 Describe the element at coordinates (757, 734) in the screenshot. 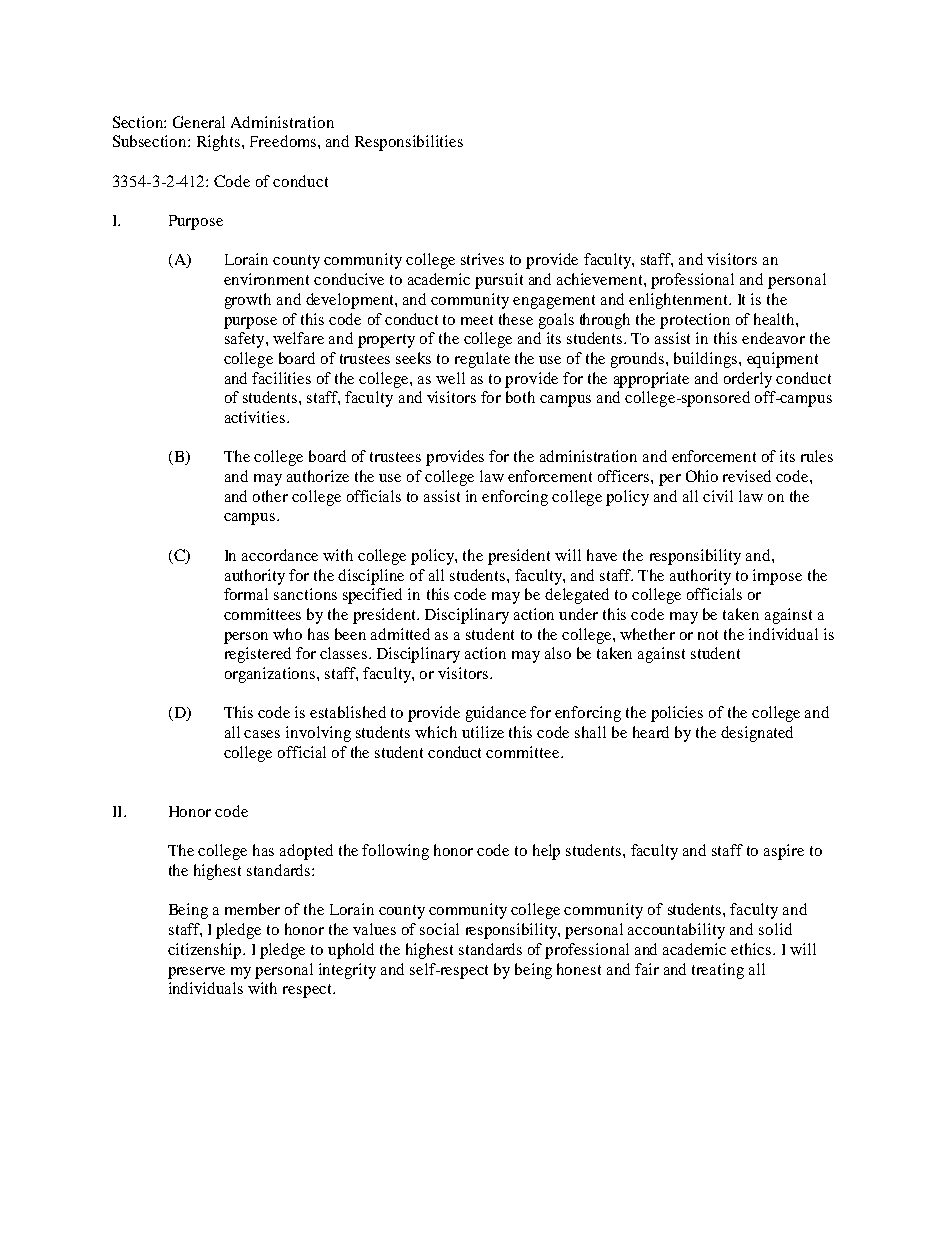

I see `designated` at that location.
